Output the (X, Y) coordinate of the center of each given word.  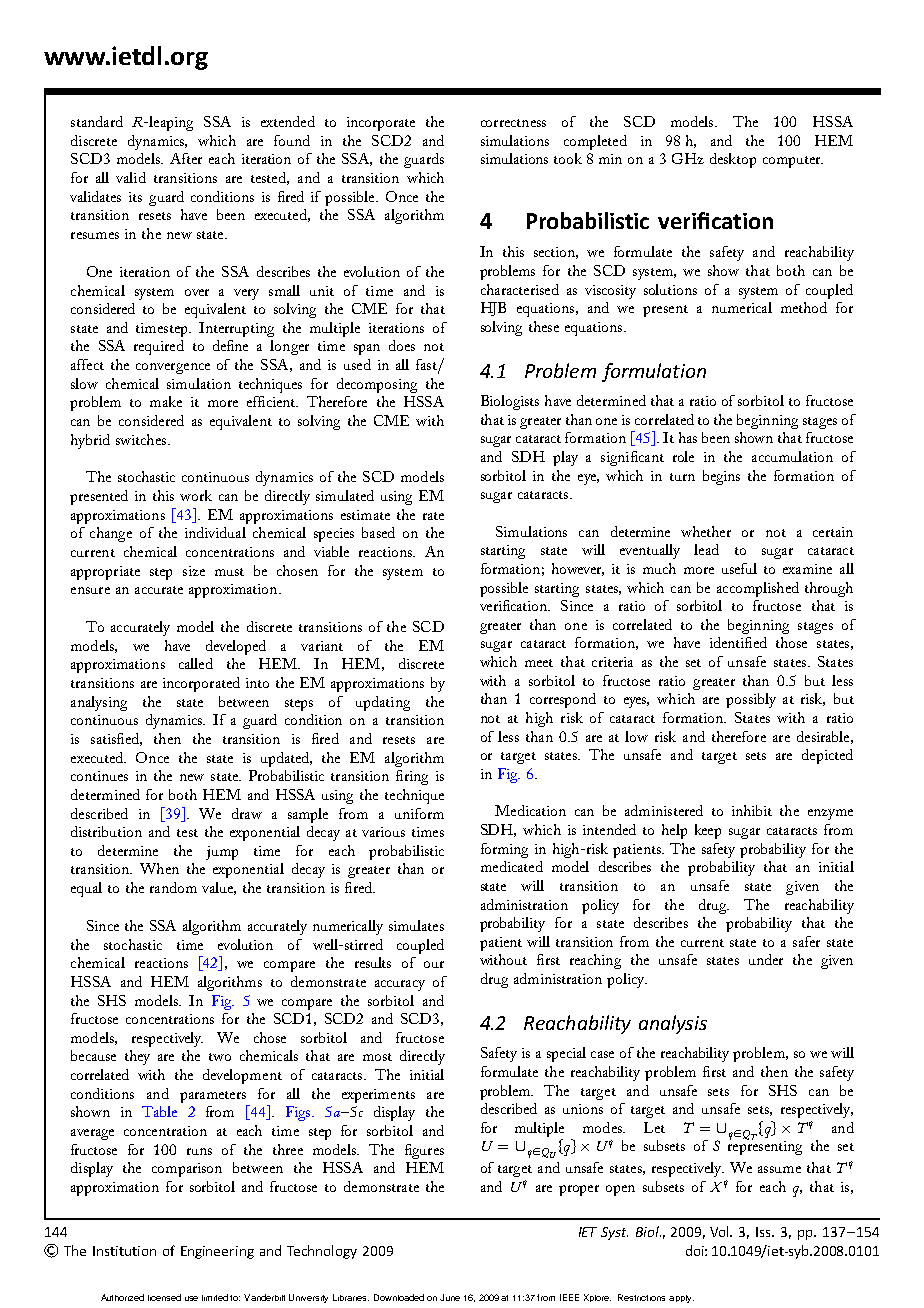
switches (141, 439)
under (766, 959)
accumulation (792, 456)
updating (383, 703)
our (434, 964)
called (196, 663)
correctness (513, 123)
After (186, 158)
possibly (751, 700)
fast (427, 366)
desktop (733, 160)
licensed (164, 1297)
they (137, 1057)
